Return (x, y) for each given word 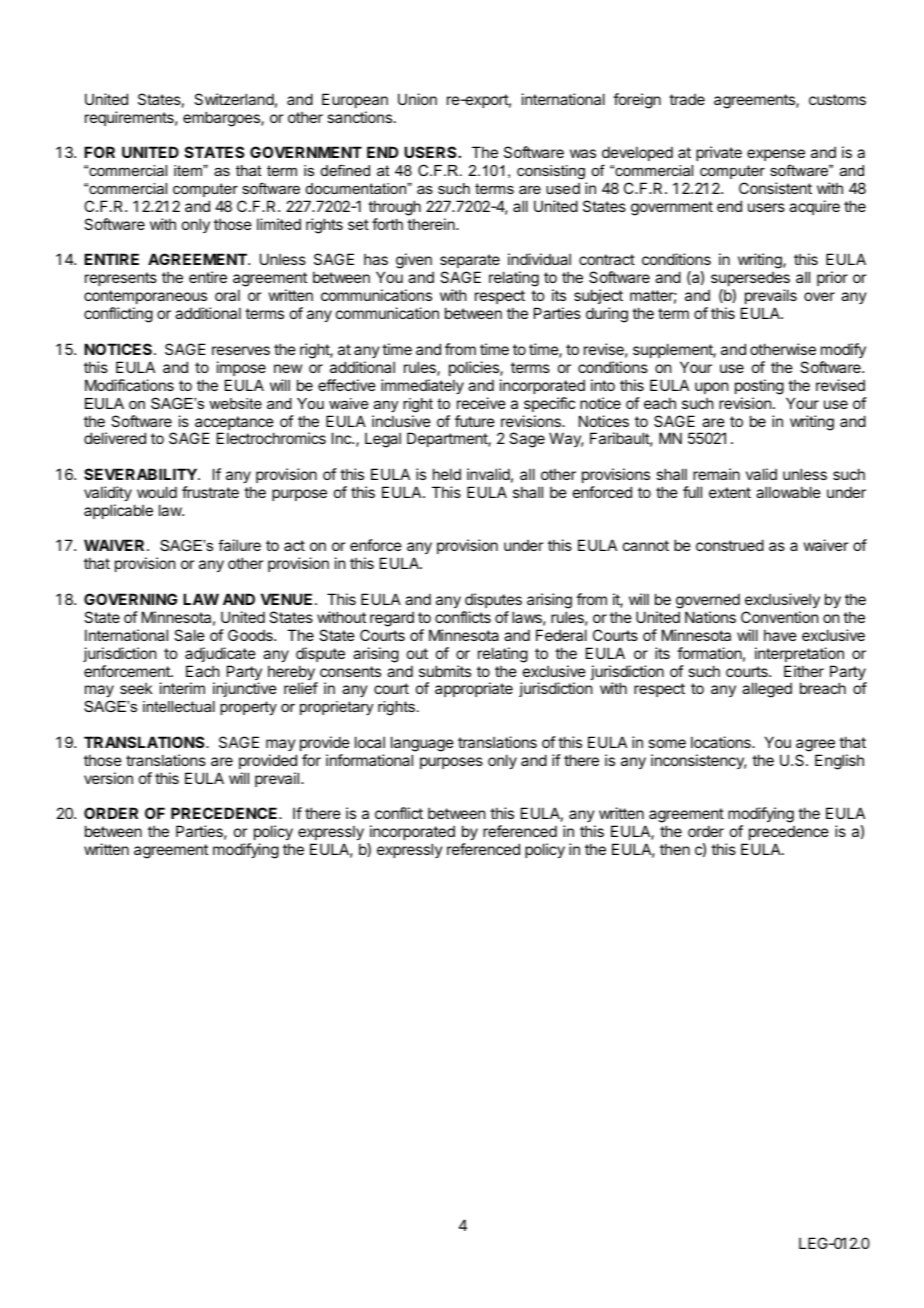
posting (759, 387)
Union (417, 99)
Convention (779, 617)
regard (392, 619)
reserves (241, 350)
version (108, 778)
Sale (189, 635)
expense (776, 155)
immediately (422, 386)
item (189, 170)
